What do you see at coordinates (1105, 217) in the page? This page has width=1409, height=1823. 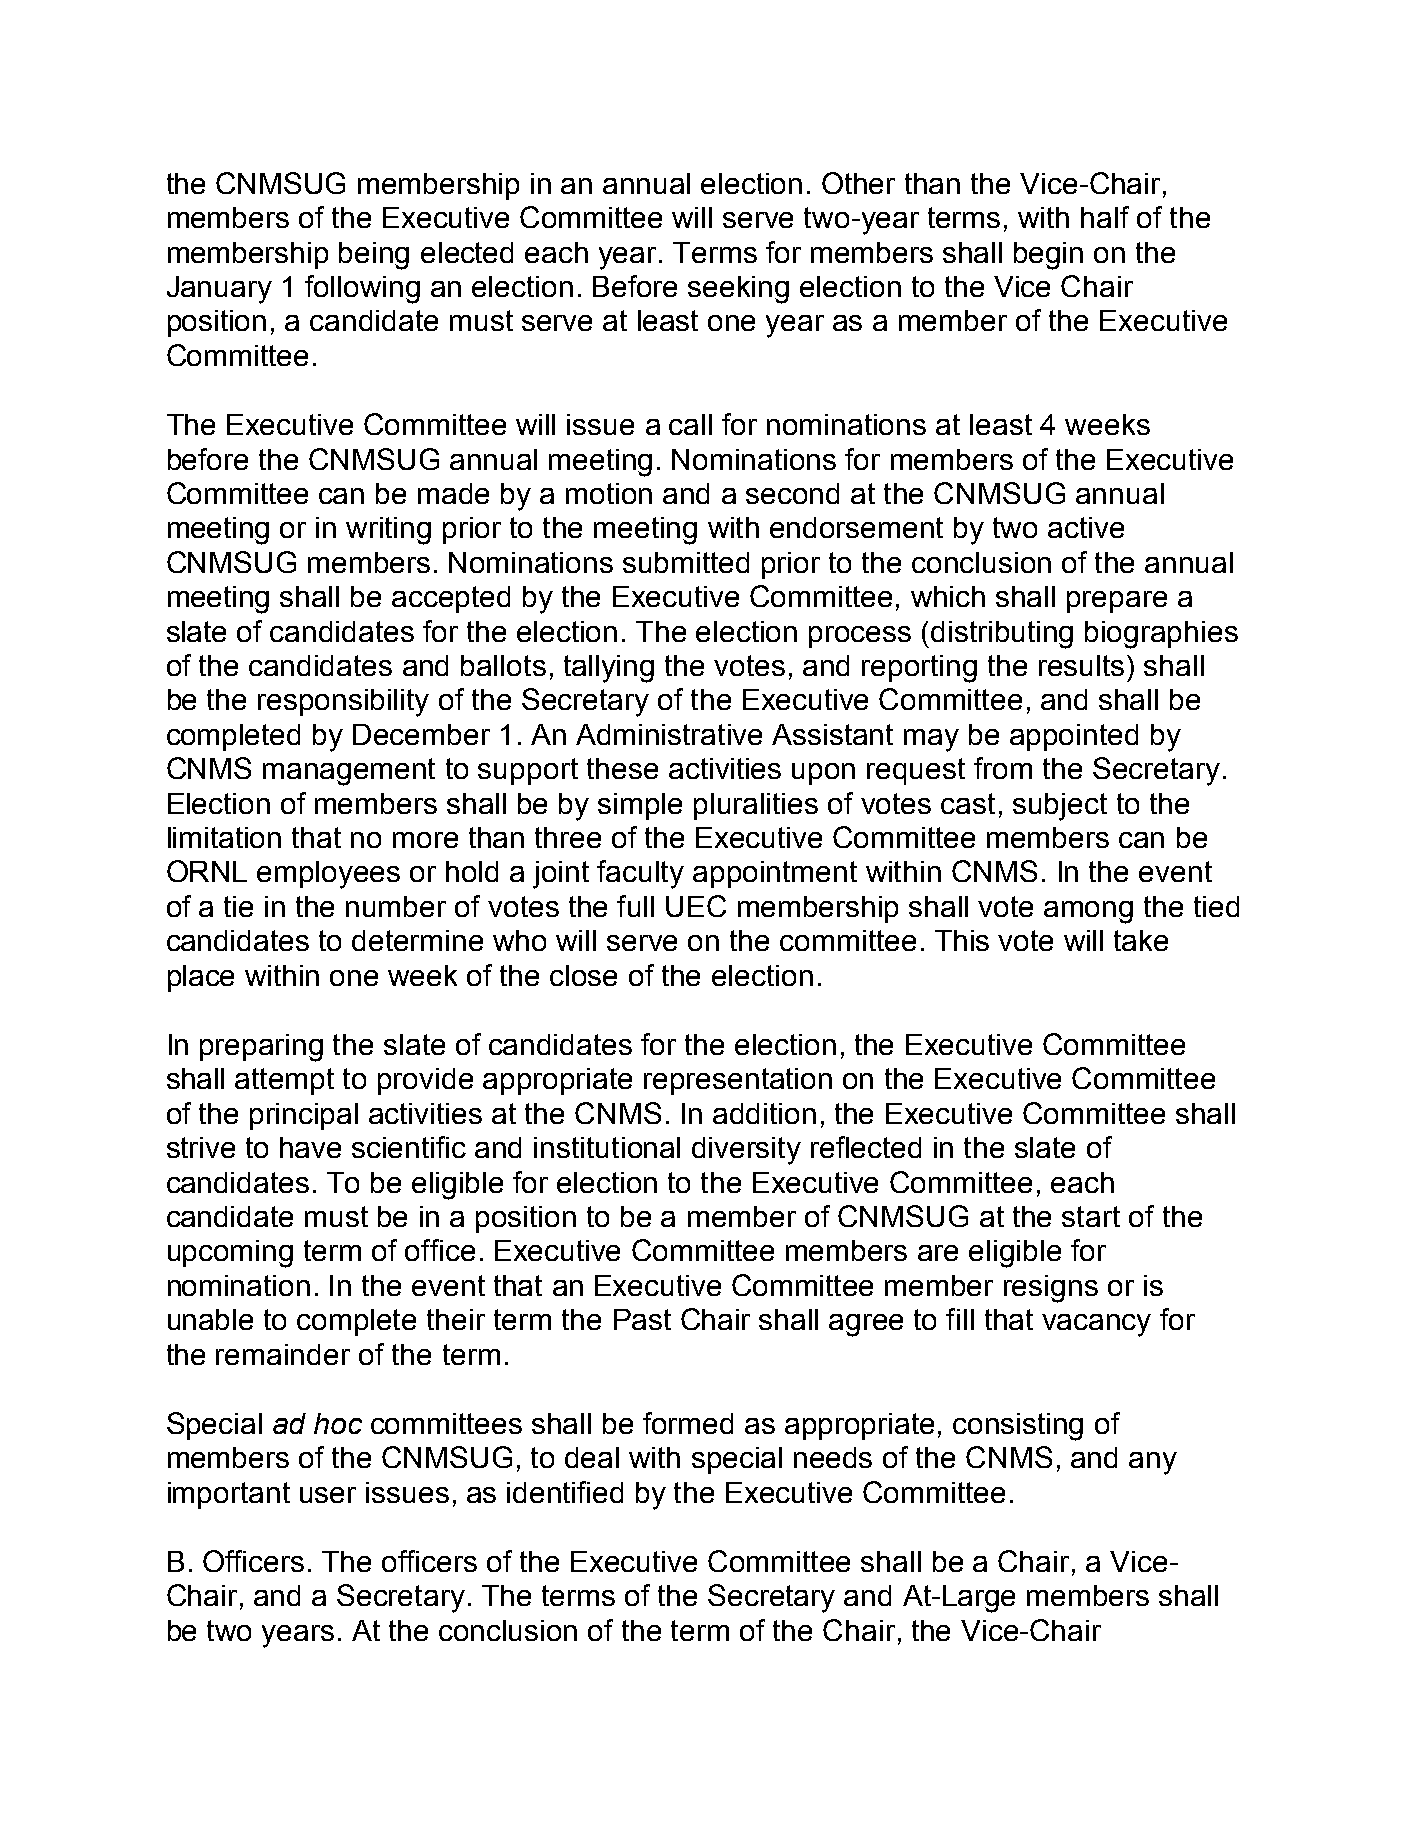 I see `half` at bounding box center [1105, 217].
